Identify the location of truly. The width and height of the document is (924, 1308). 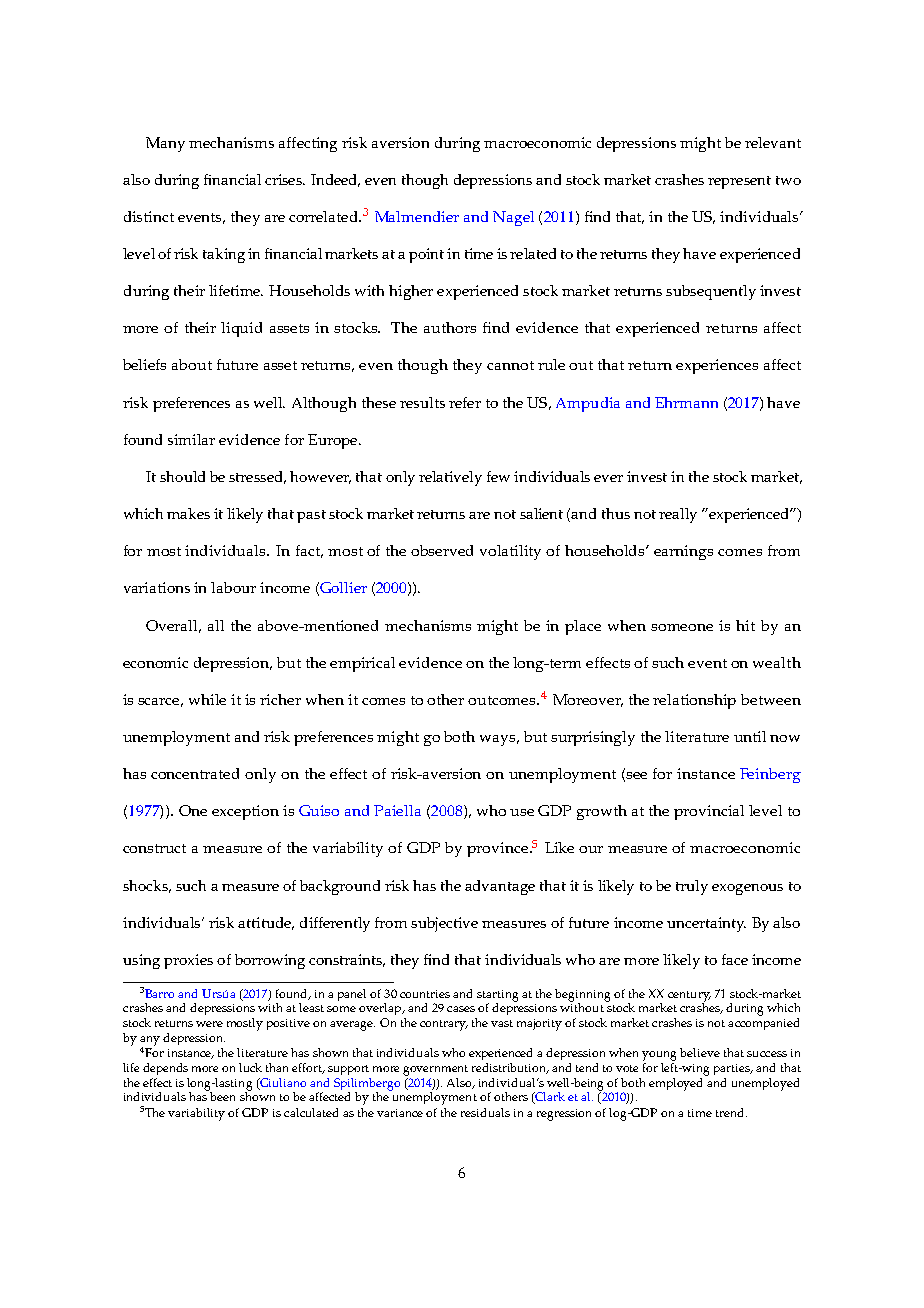
(692, 887).
